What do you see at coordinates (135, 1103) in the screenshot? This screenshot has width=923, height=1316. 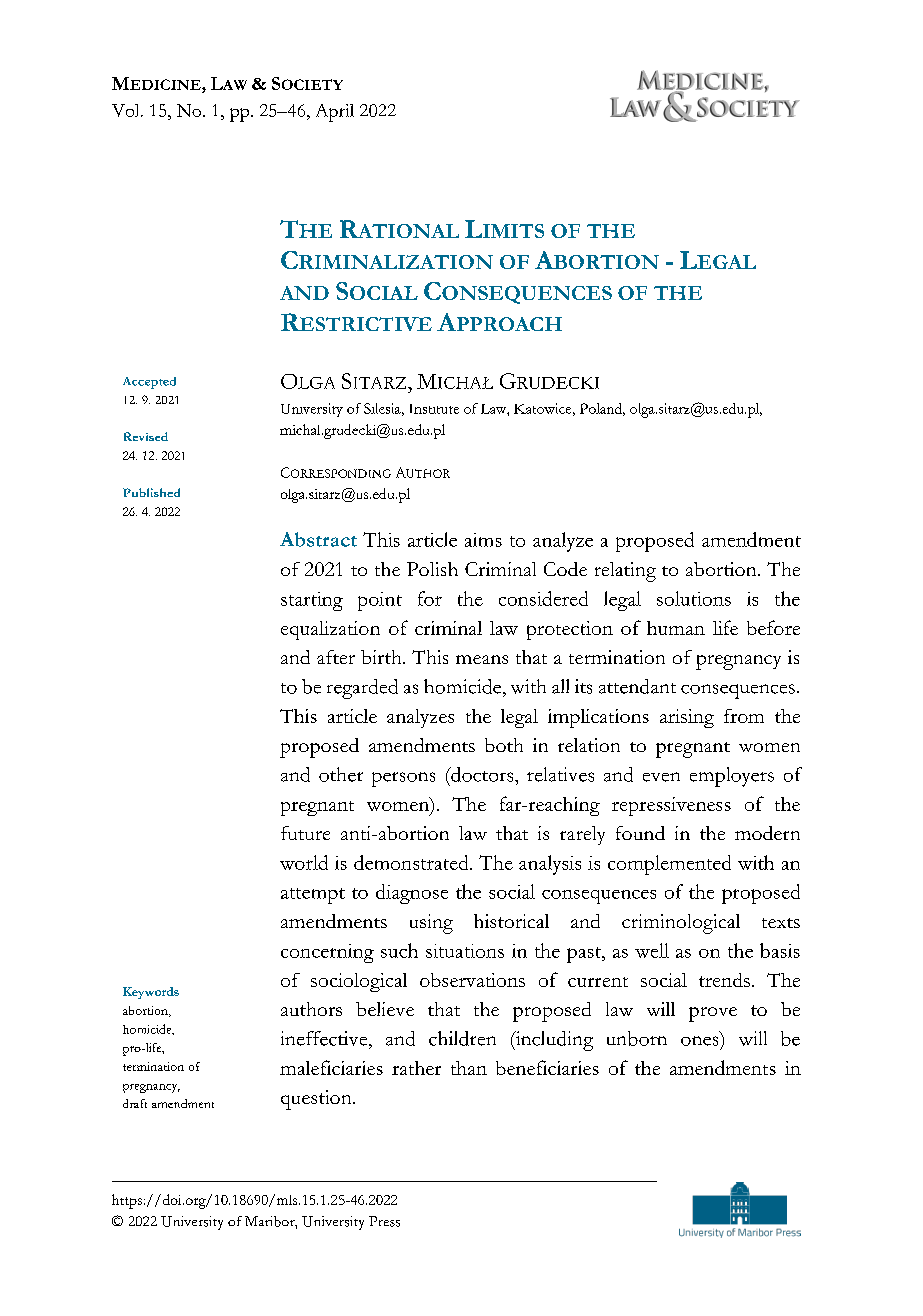 I see `draft` at bounding box center [135, 1103].
